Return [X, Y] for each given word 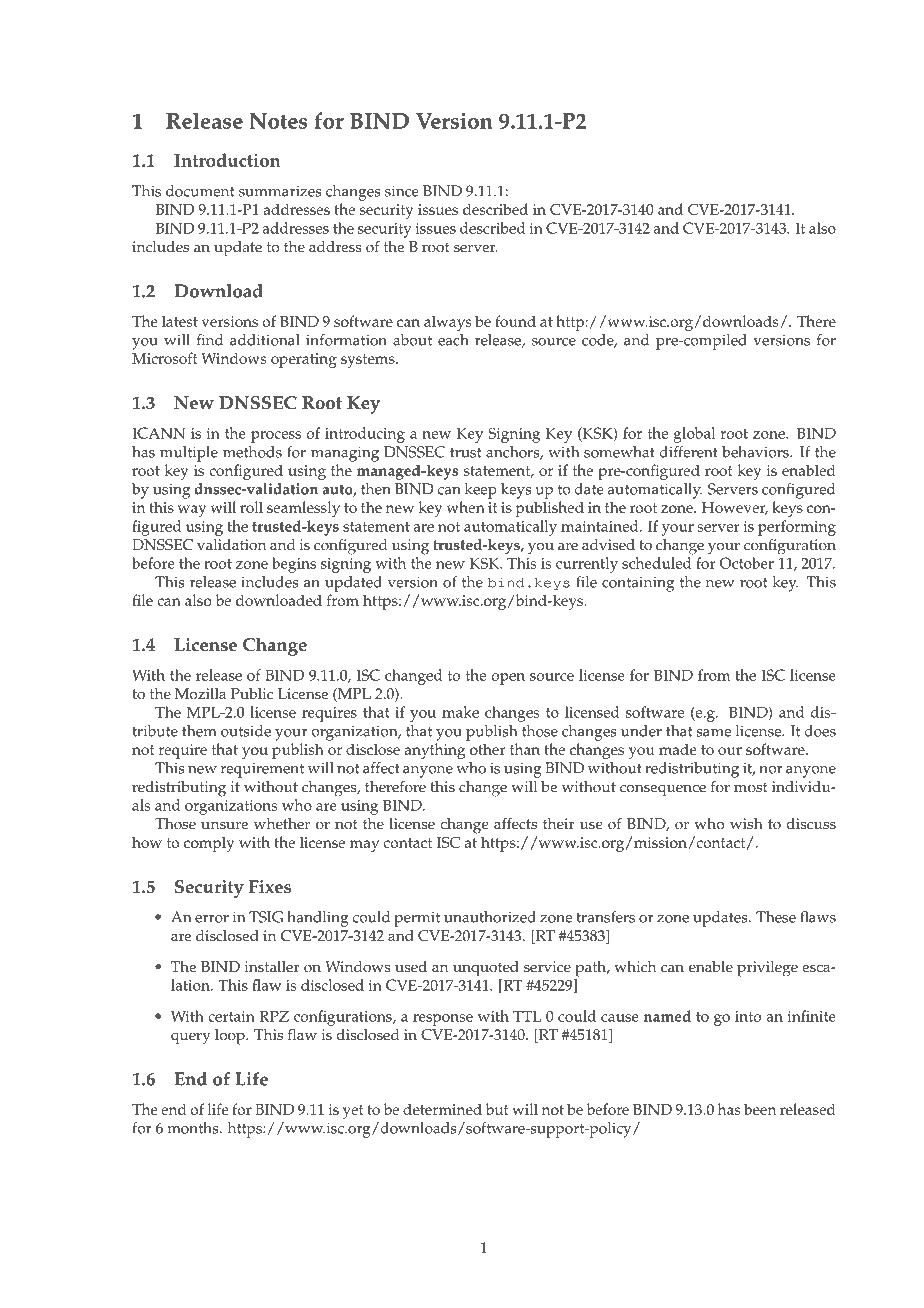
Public [252, 694]
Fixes [270, 887]
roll [251, 507]
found [515, 321]
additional [265, 340]
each [453, 340]
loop [231, 1037]
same [714, 733]
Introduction [227, 160]
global [694, 435]
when [465, 507]
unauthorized [490, 917]
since [401, 191]
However [735, 508]
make [460, 712]
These [776, 917]
